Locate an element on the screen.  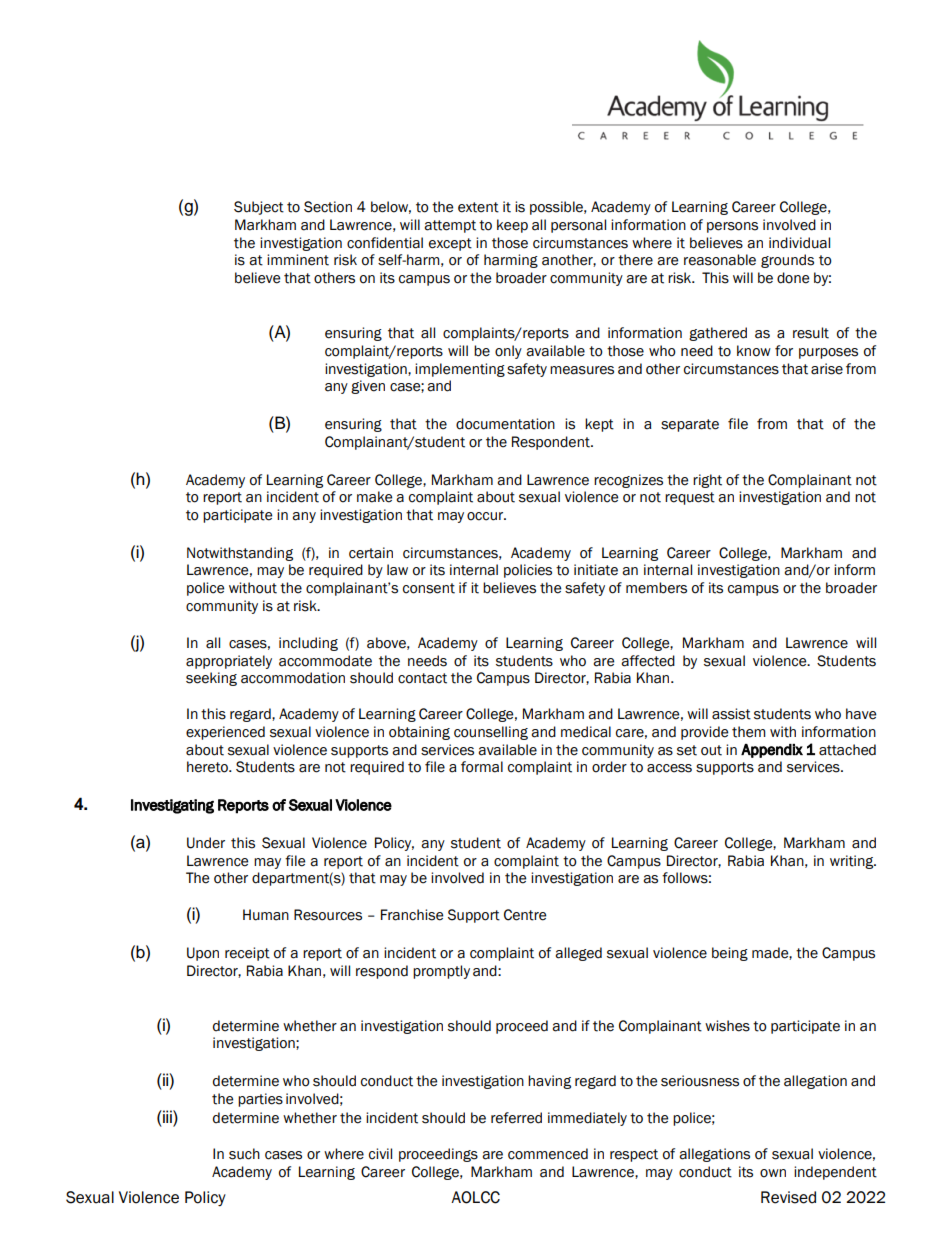
policies is located at coordinates (528, 571).
